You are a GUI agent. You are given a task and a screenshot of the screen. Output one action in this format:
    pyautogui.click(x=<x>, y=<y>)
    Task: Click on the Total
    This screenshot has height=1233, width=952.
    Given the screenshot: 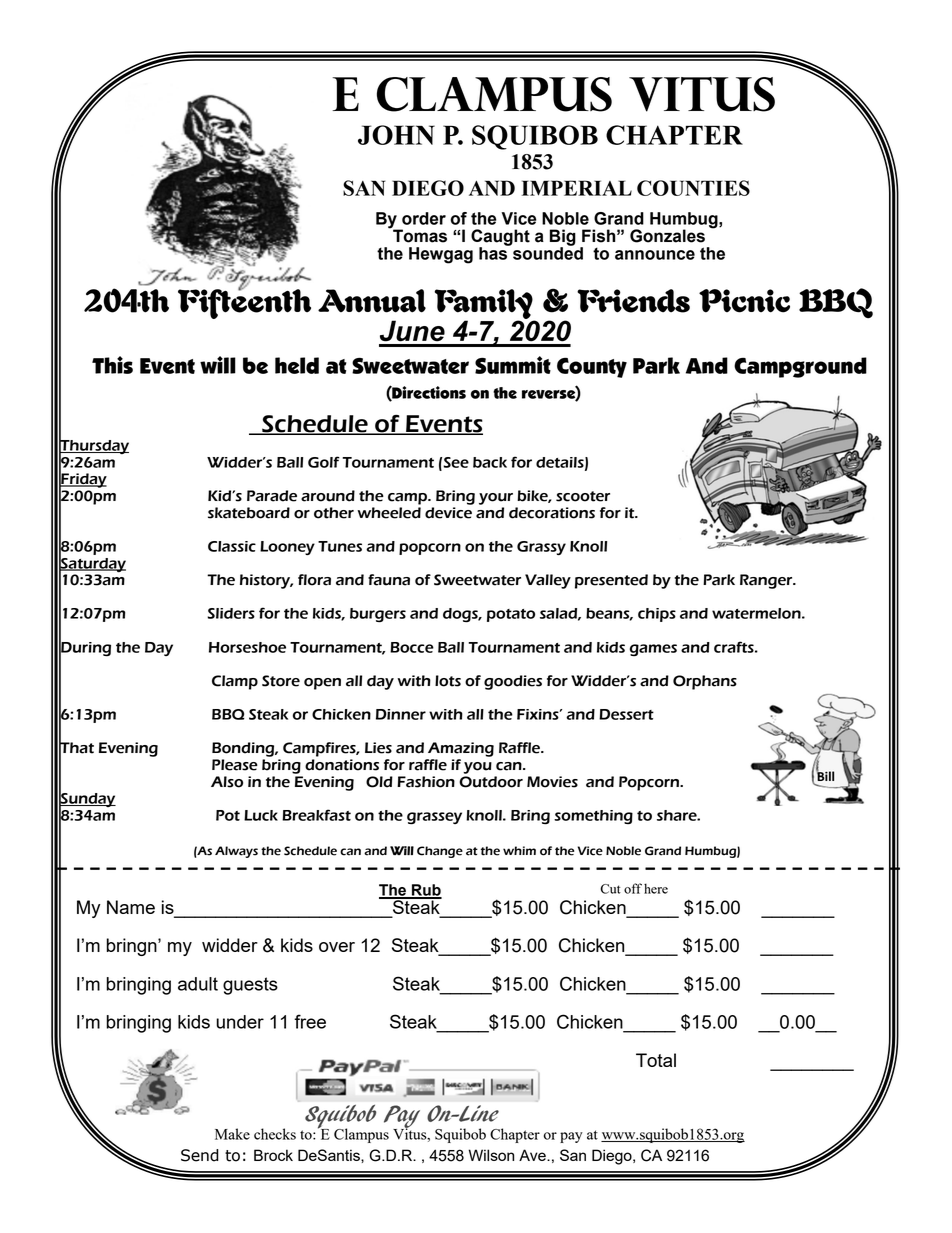 What is the action you would take?
    pyautogui.click(x=656, y=1060)
